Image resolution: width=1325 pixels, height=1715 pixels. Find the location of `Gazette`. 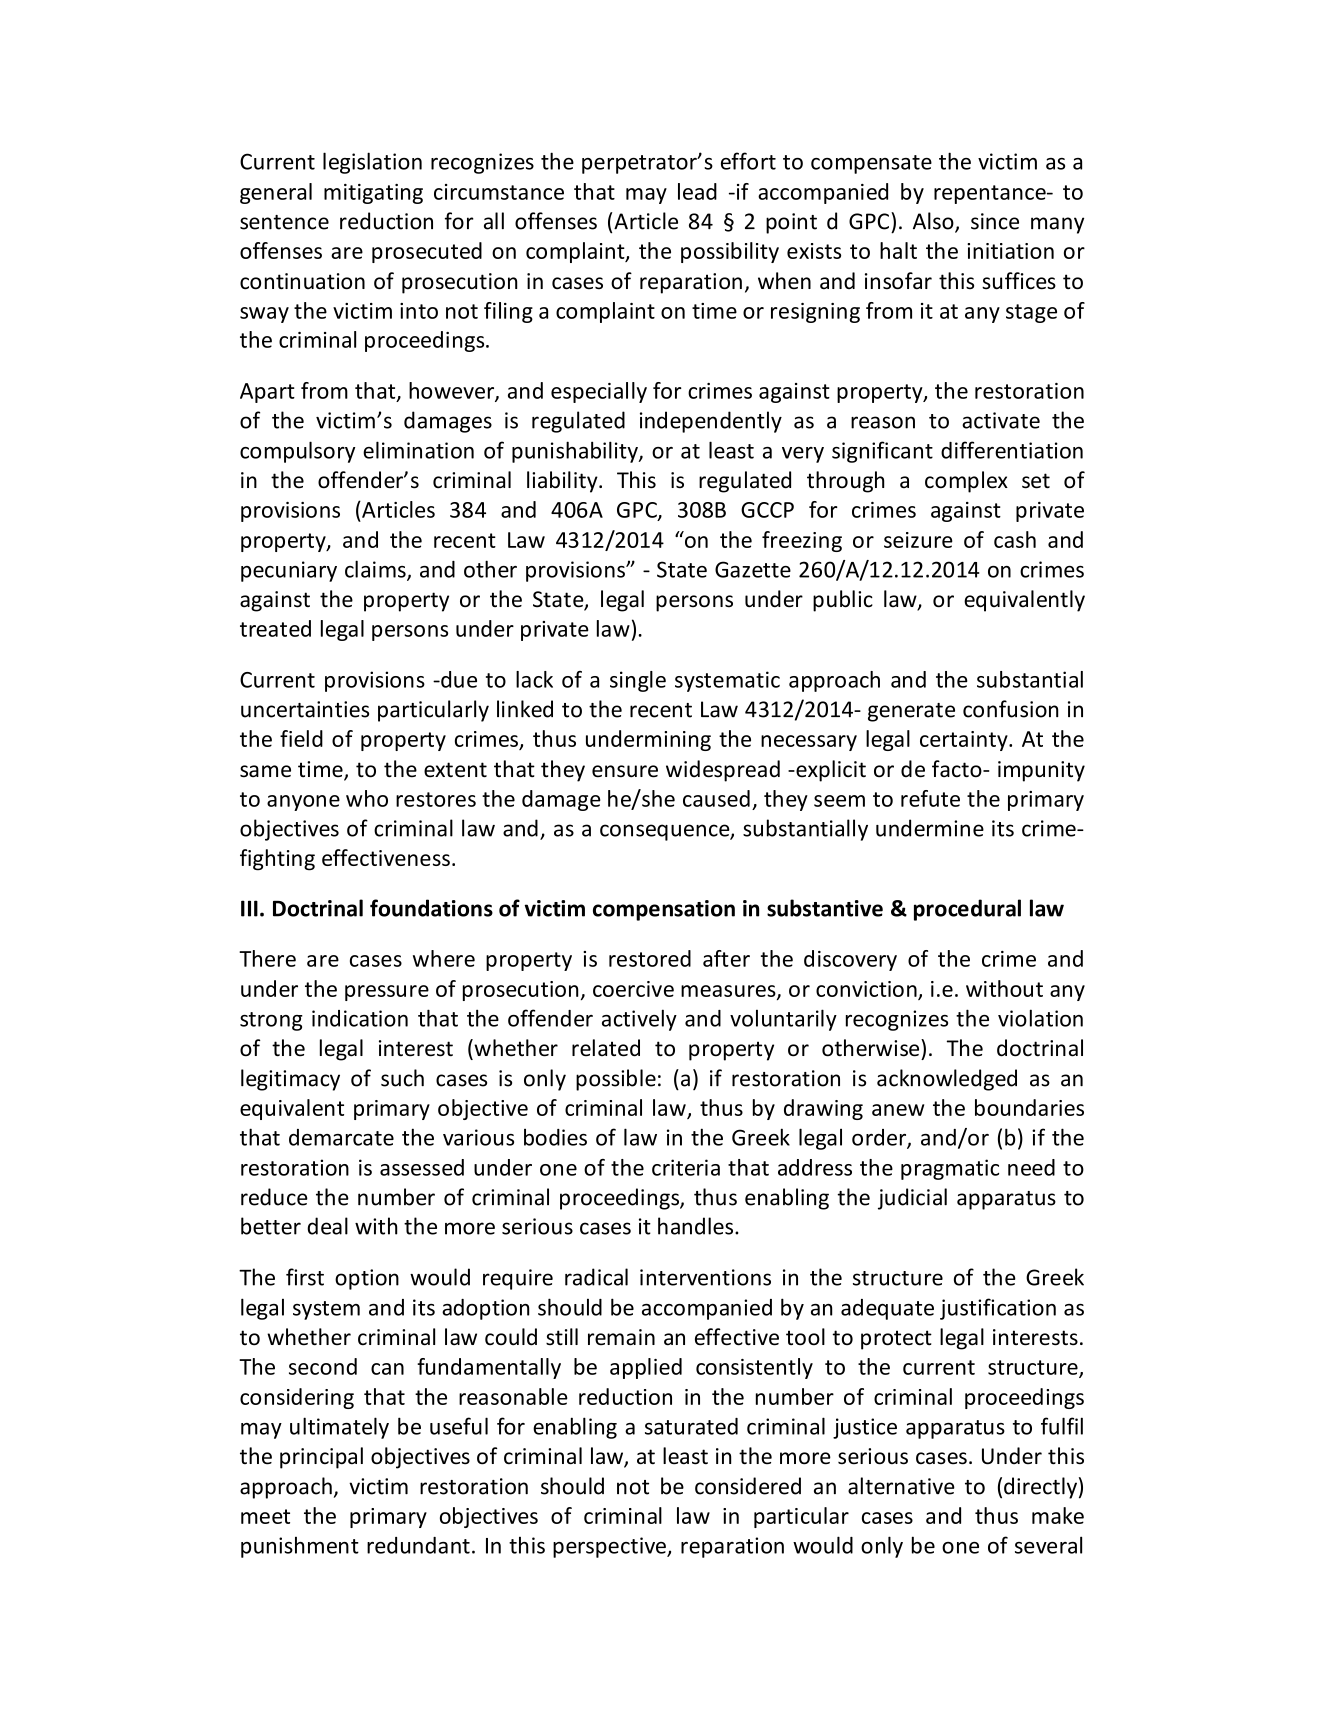

Gazette is located at coordinates (753, 569).
